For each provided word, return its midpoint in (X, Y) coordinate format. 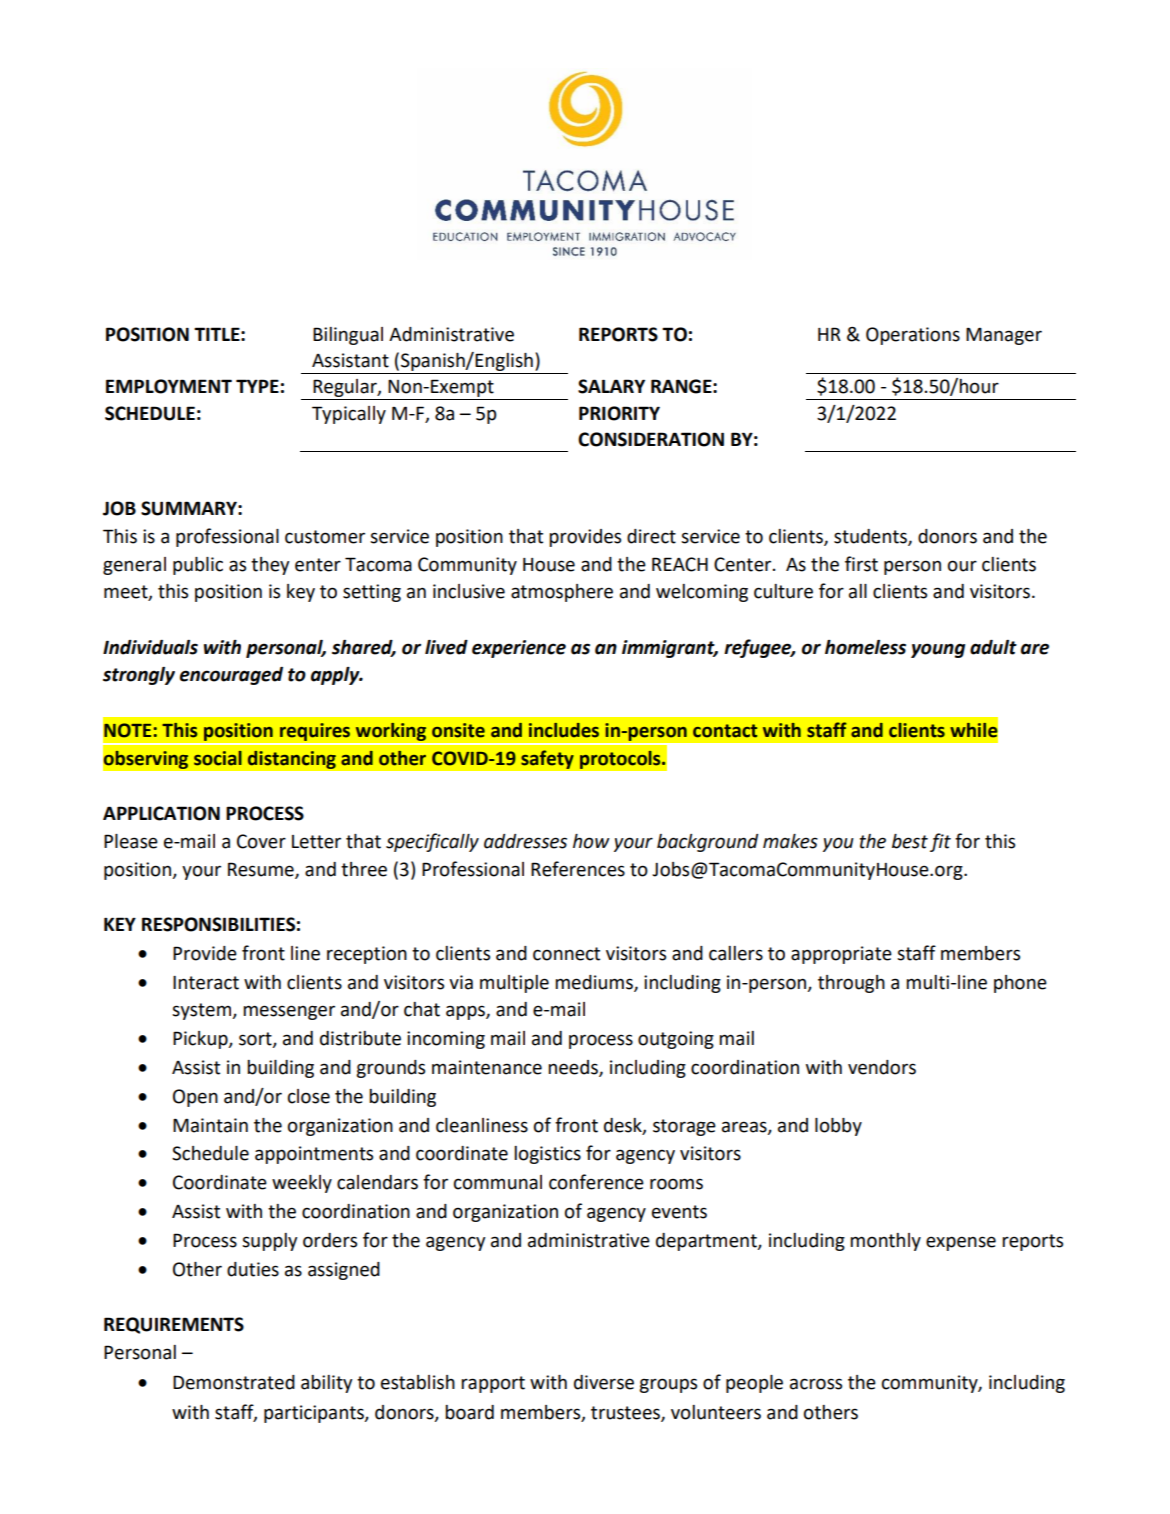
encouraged (231, 676)
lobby (838, 1127)
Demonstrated (234, 1382)
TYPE (257, 386)
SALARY (611, 386)
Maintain (210, 1125)
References (578, 869)
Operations (913, 336)
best (910, 841)
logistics (547, 1155)
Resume (262, 870)
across (816, 1384)
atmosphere (562, 593)
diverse (604, 1382)
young (938, 650)
